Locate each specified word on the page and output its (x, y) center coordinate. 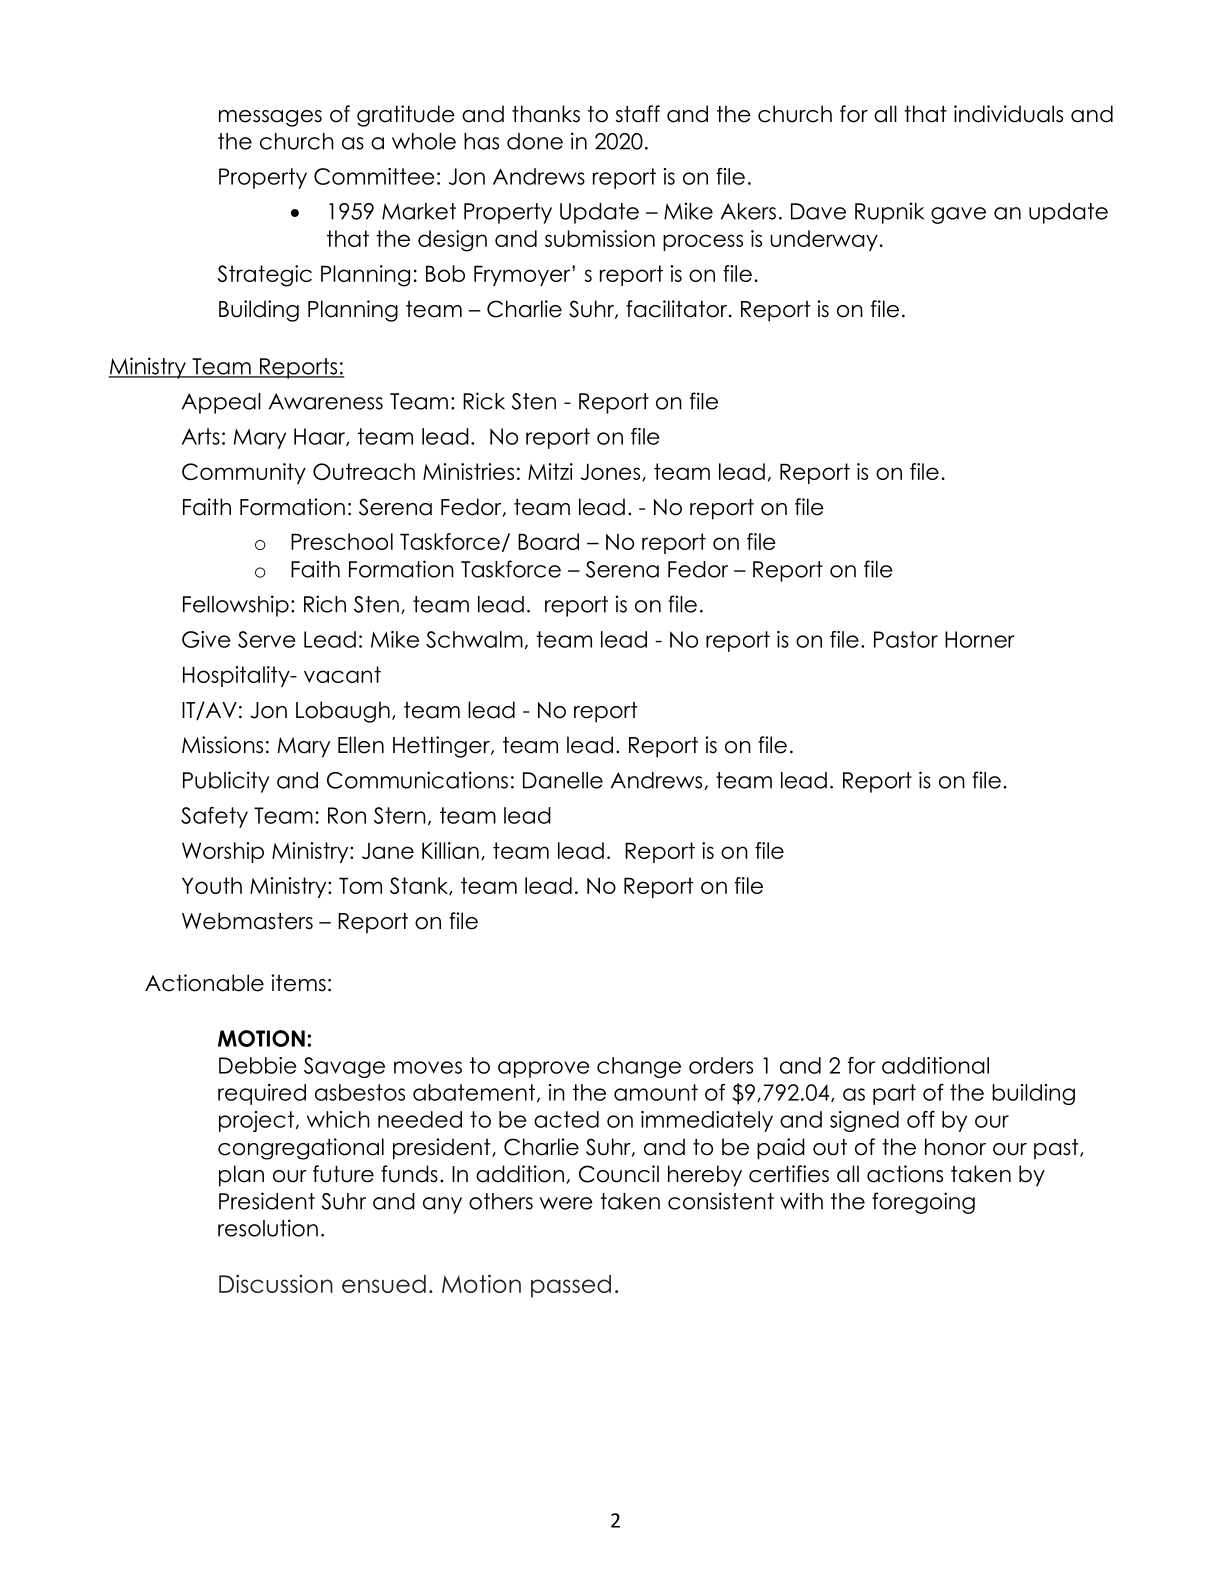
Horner (979, 639)
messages (270, 118)
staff (638, 114)
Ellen (361, 745)
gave (958, 215)
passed (571, 1286)
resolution (268, 1228)
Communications (417, 780)
